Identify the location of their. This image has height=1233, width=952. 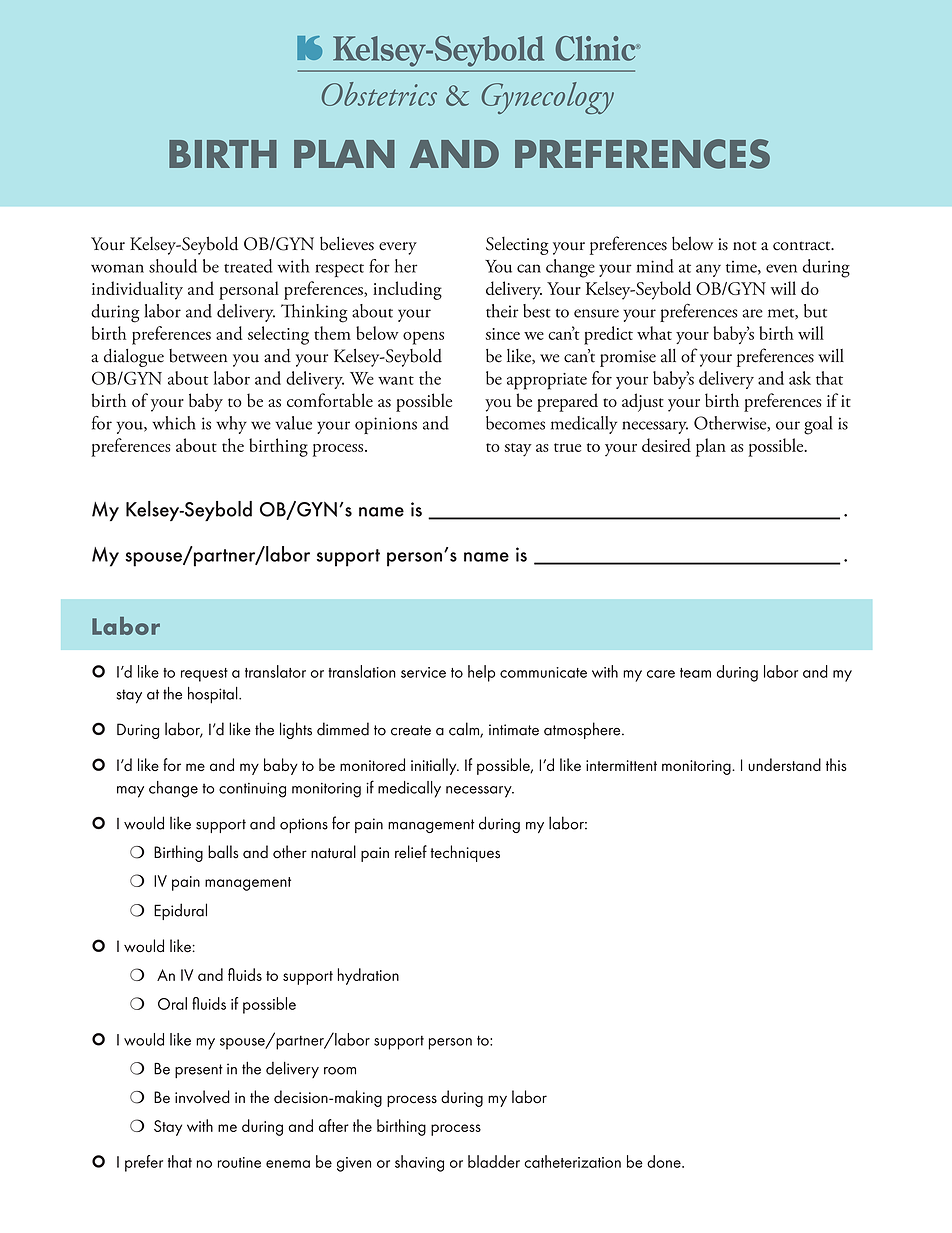
(502, 311).
